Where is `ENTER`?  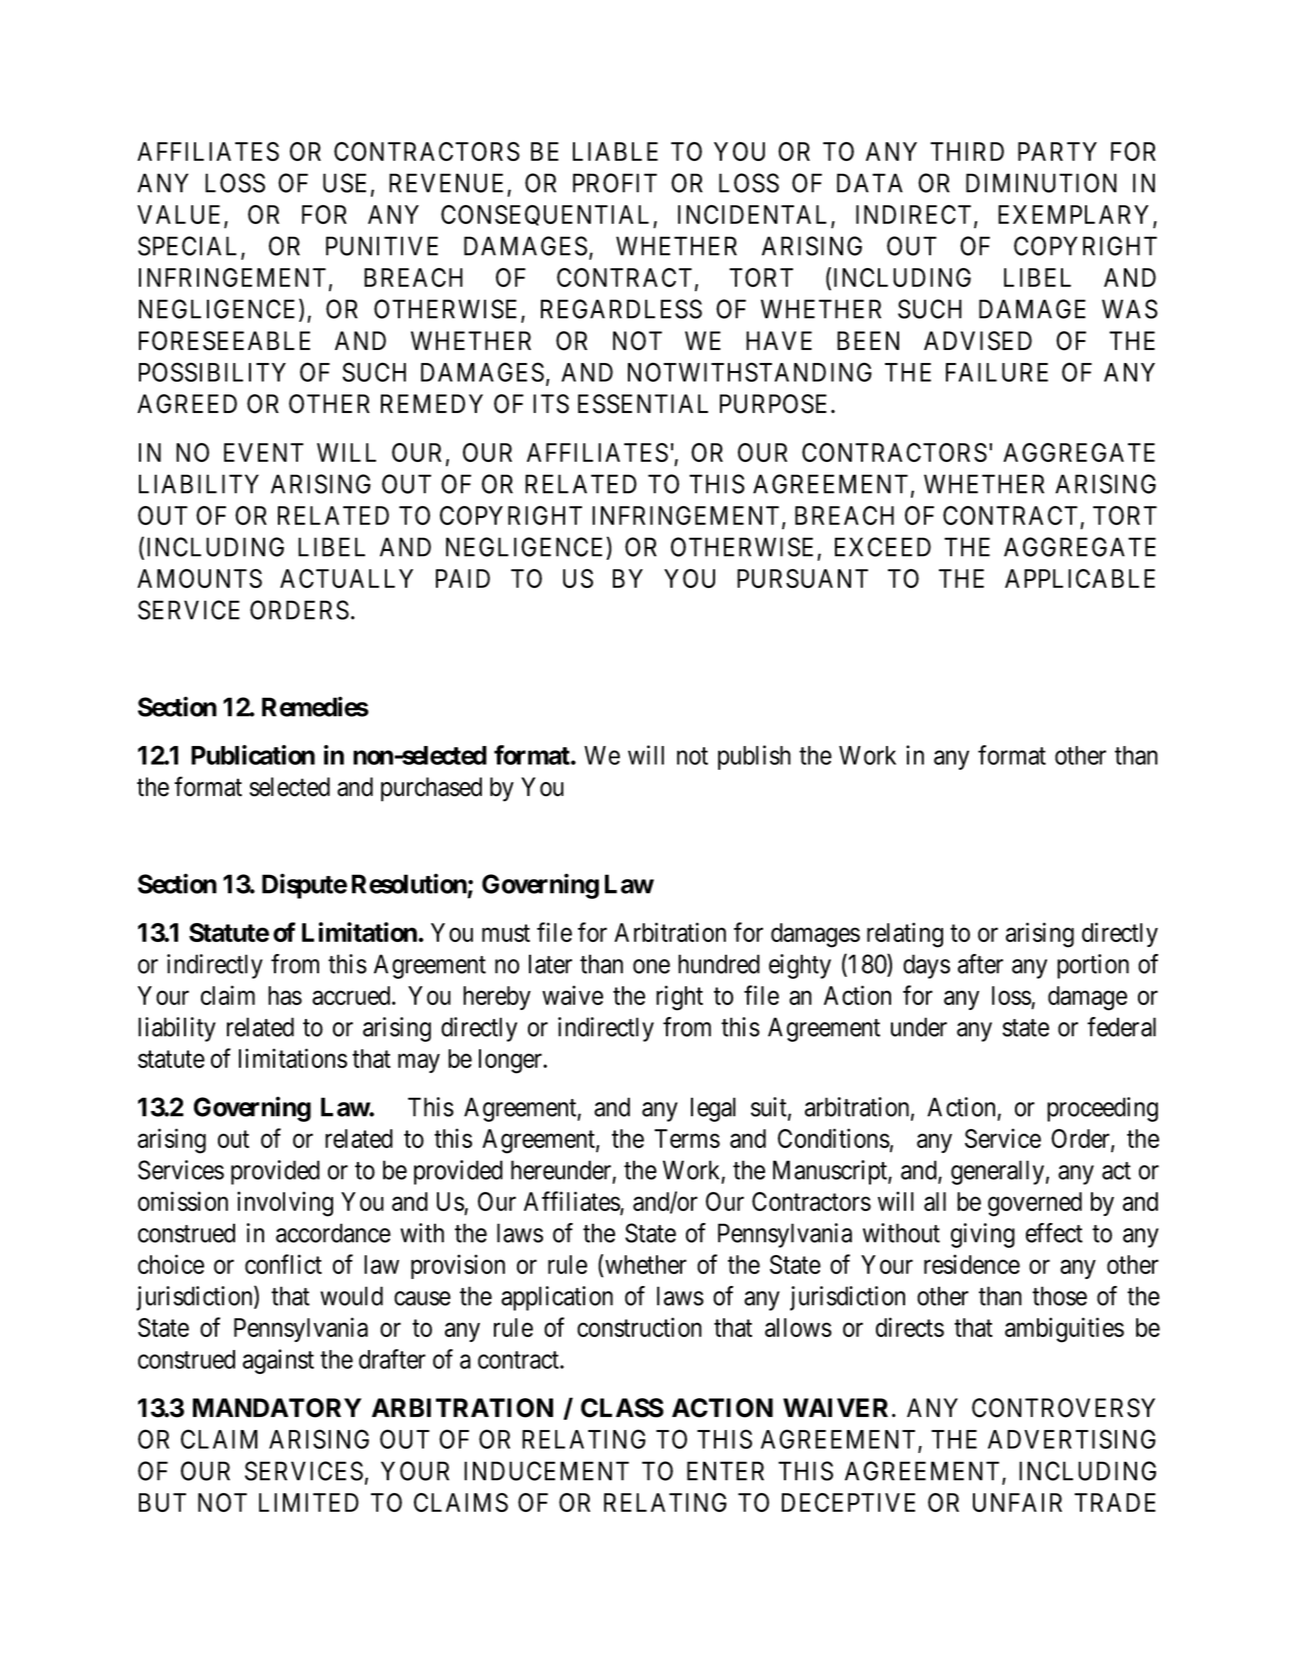
ENTER is located at coordinates (725, 1471).
